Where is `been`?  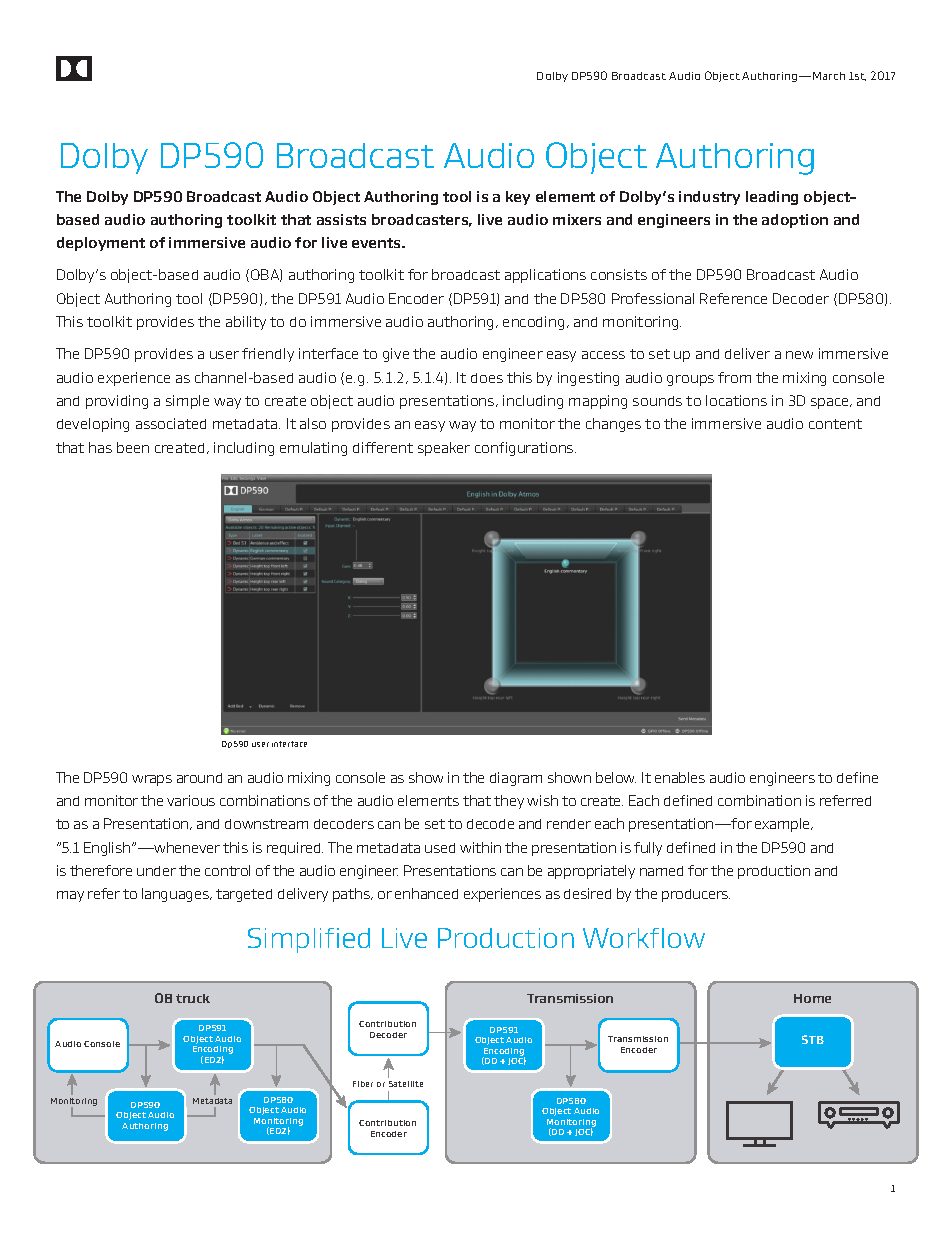
been is located at coordinates (133, 447).
